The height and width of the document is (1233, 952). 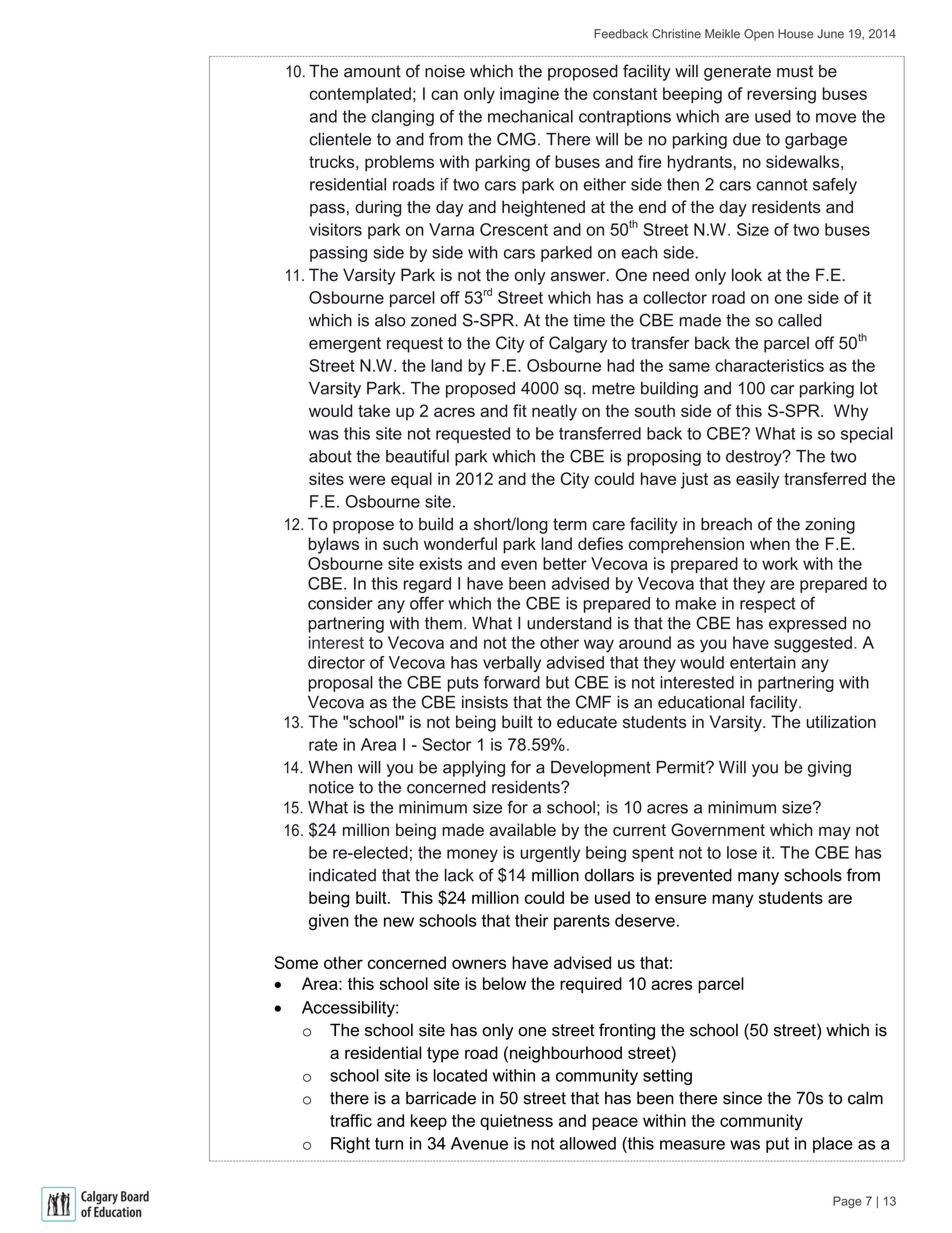 What do you see at coordinates (342, 875) in the document?
I see `indicated` at bounding box center [342, 875].
